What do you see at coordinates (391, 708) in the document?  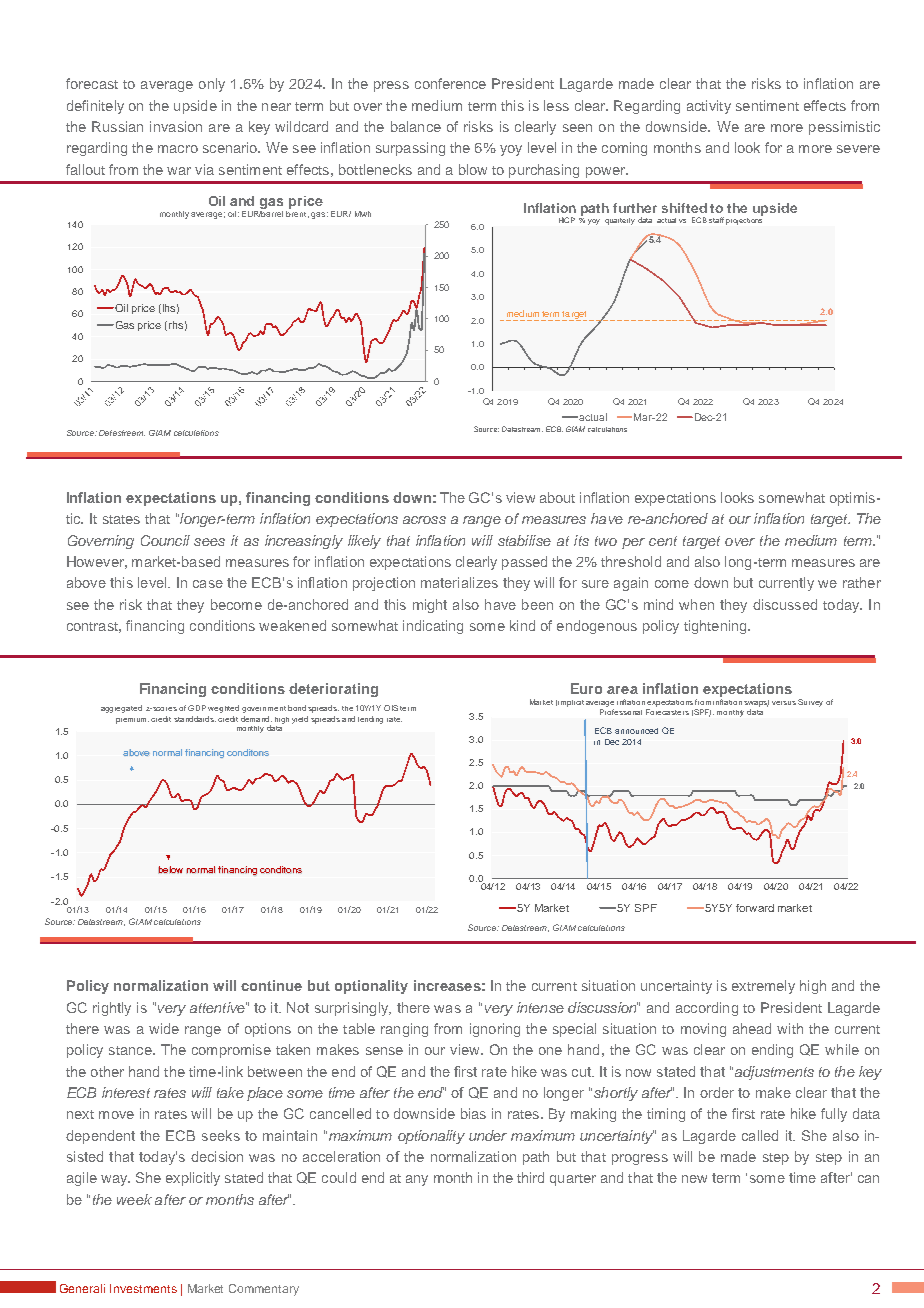 I see `OIS` at bounding box center [391, 708].
